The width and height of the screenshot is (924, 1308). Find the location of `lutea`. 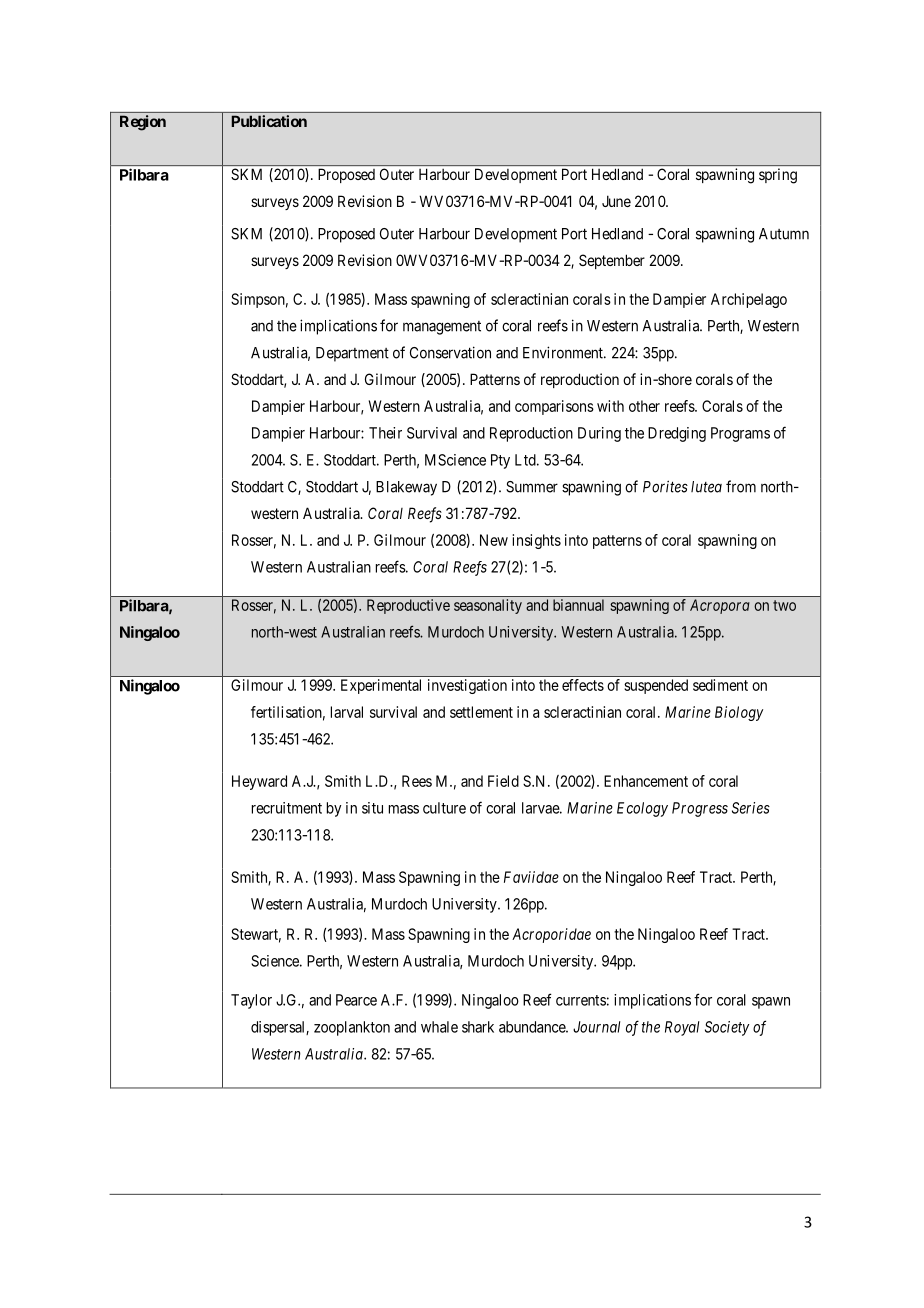

lutea is located at coordinates (706, 487).
